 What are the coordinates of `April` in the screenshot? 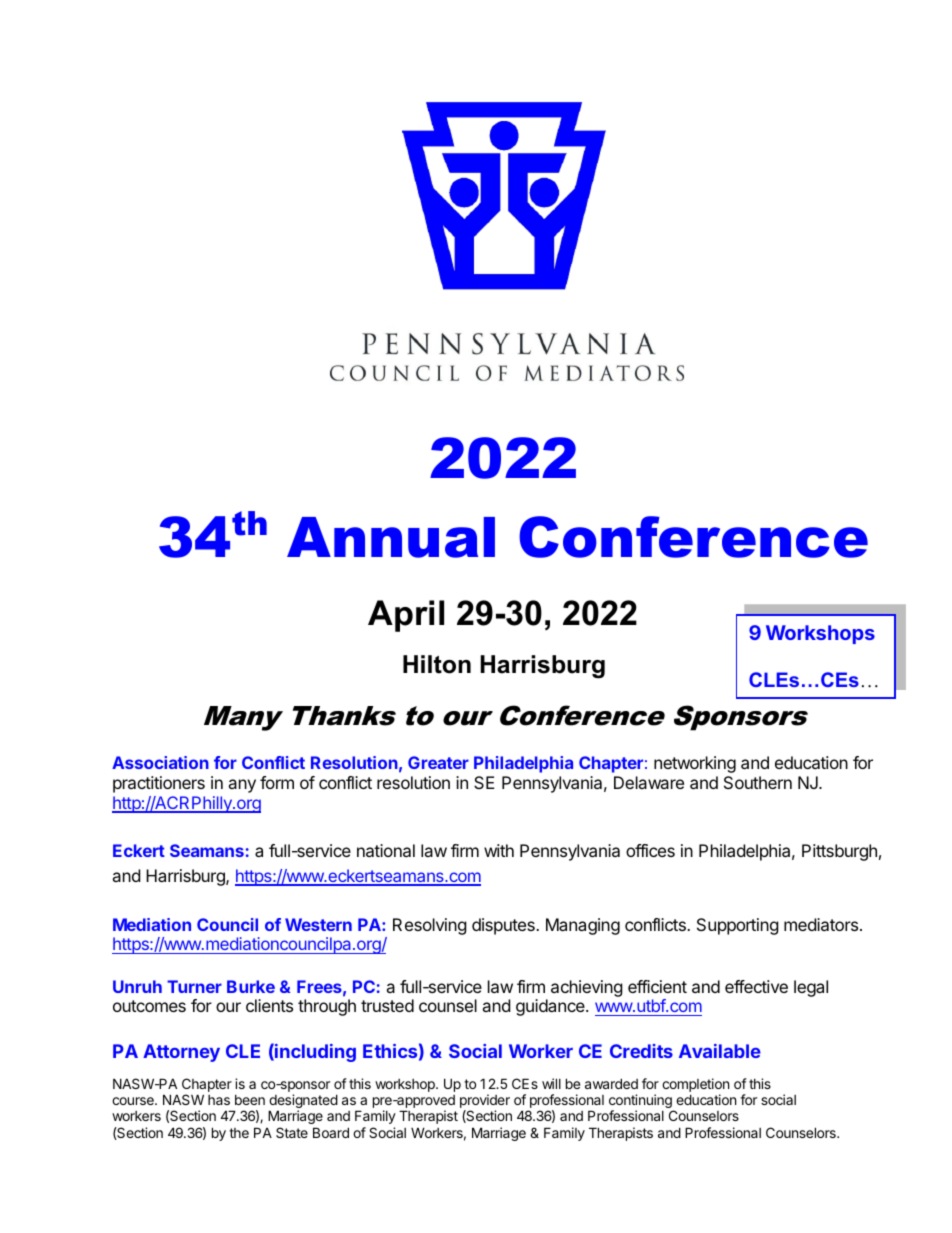 It's located at (406, 616).
